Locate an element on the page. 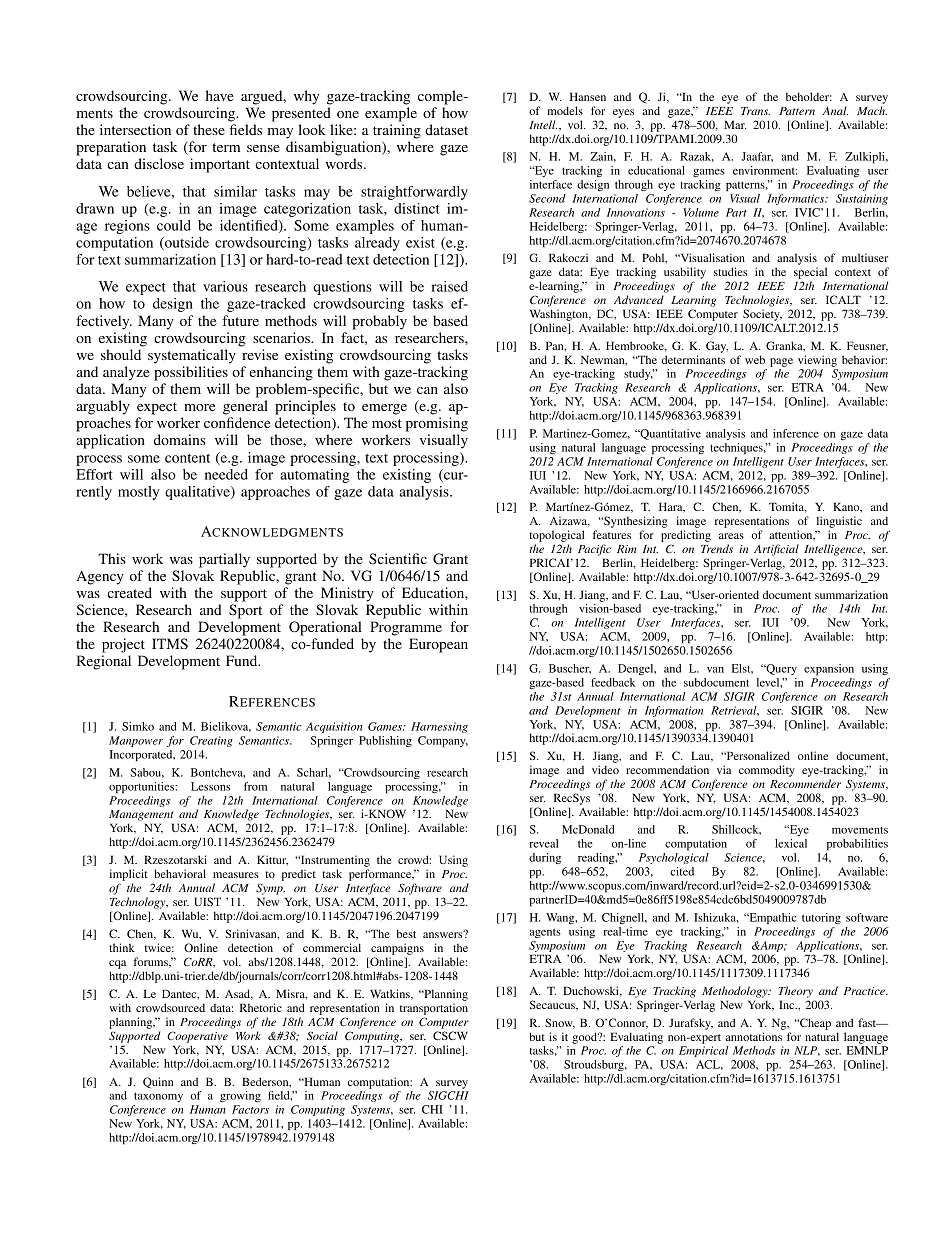 The height and width of the document is (1233, 952). Snow is located at coordinates (560, 1023).
